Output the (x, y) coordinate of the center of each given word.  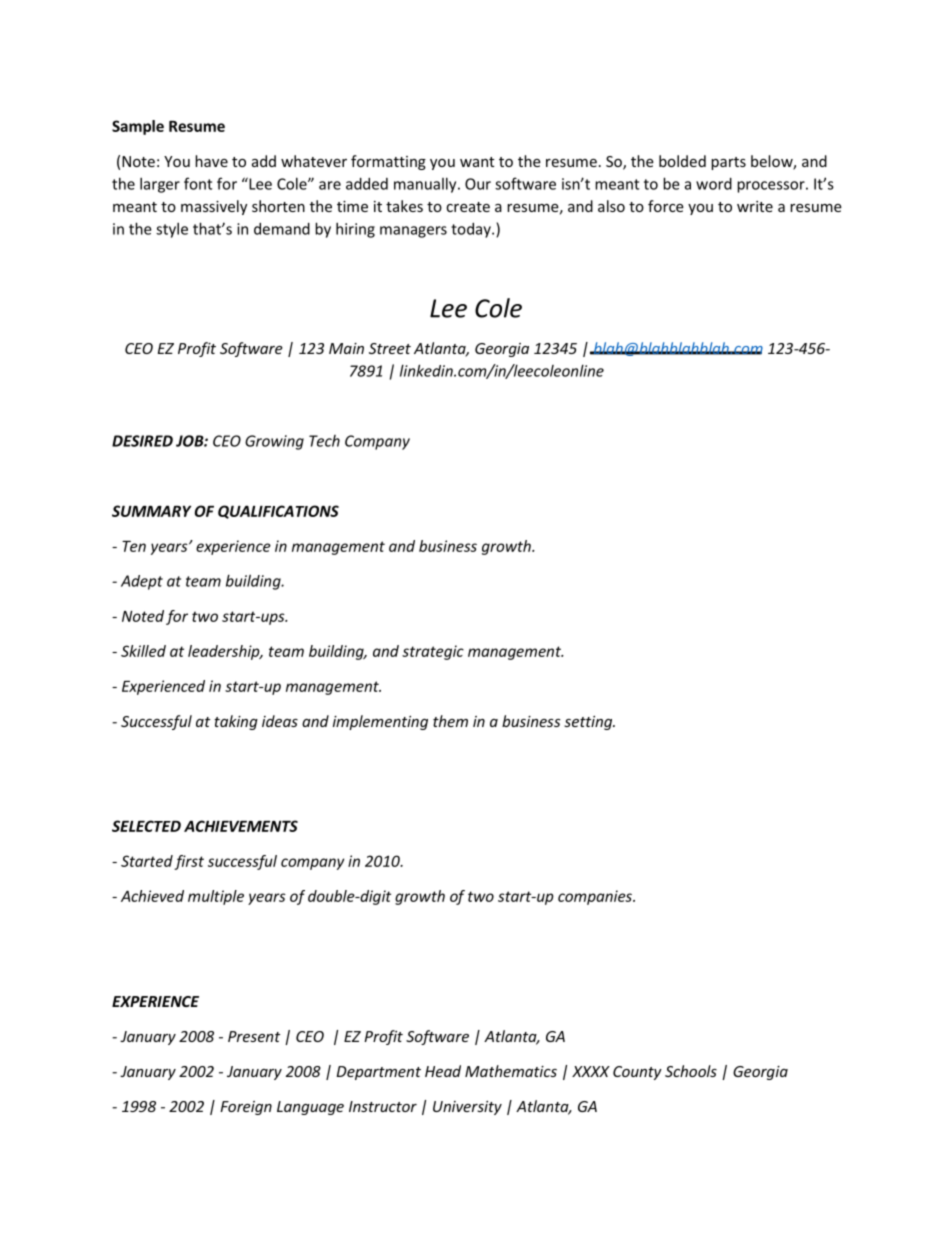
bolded (682, 161)
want (477, 162)
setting (589, 723)
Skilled (143, 651)
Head (443, 1071)
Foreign (246, 1108)
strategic (433, 652)
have (211, 161)
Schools (691, 1071)
